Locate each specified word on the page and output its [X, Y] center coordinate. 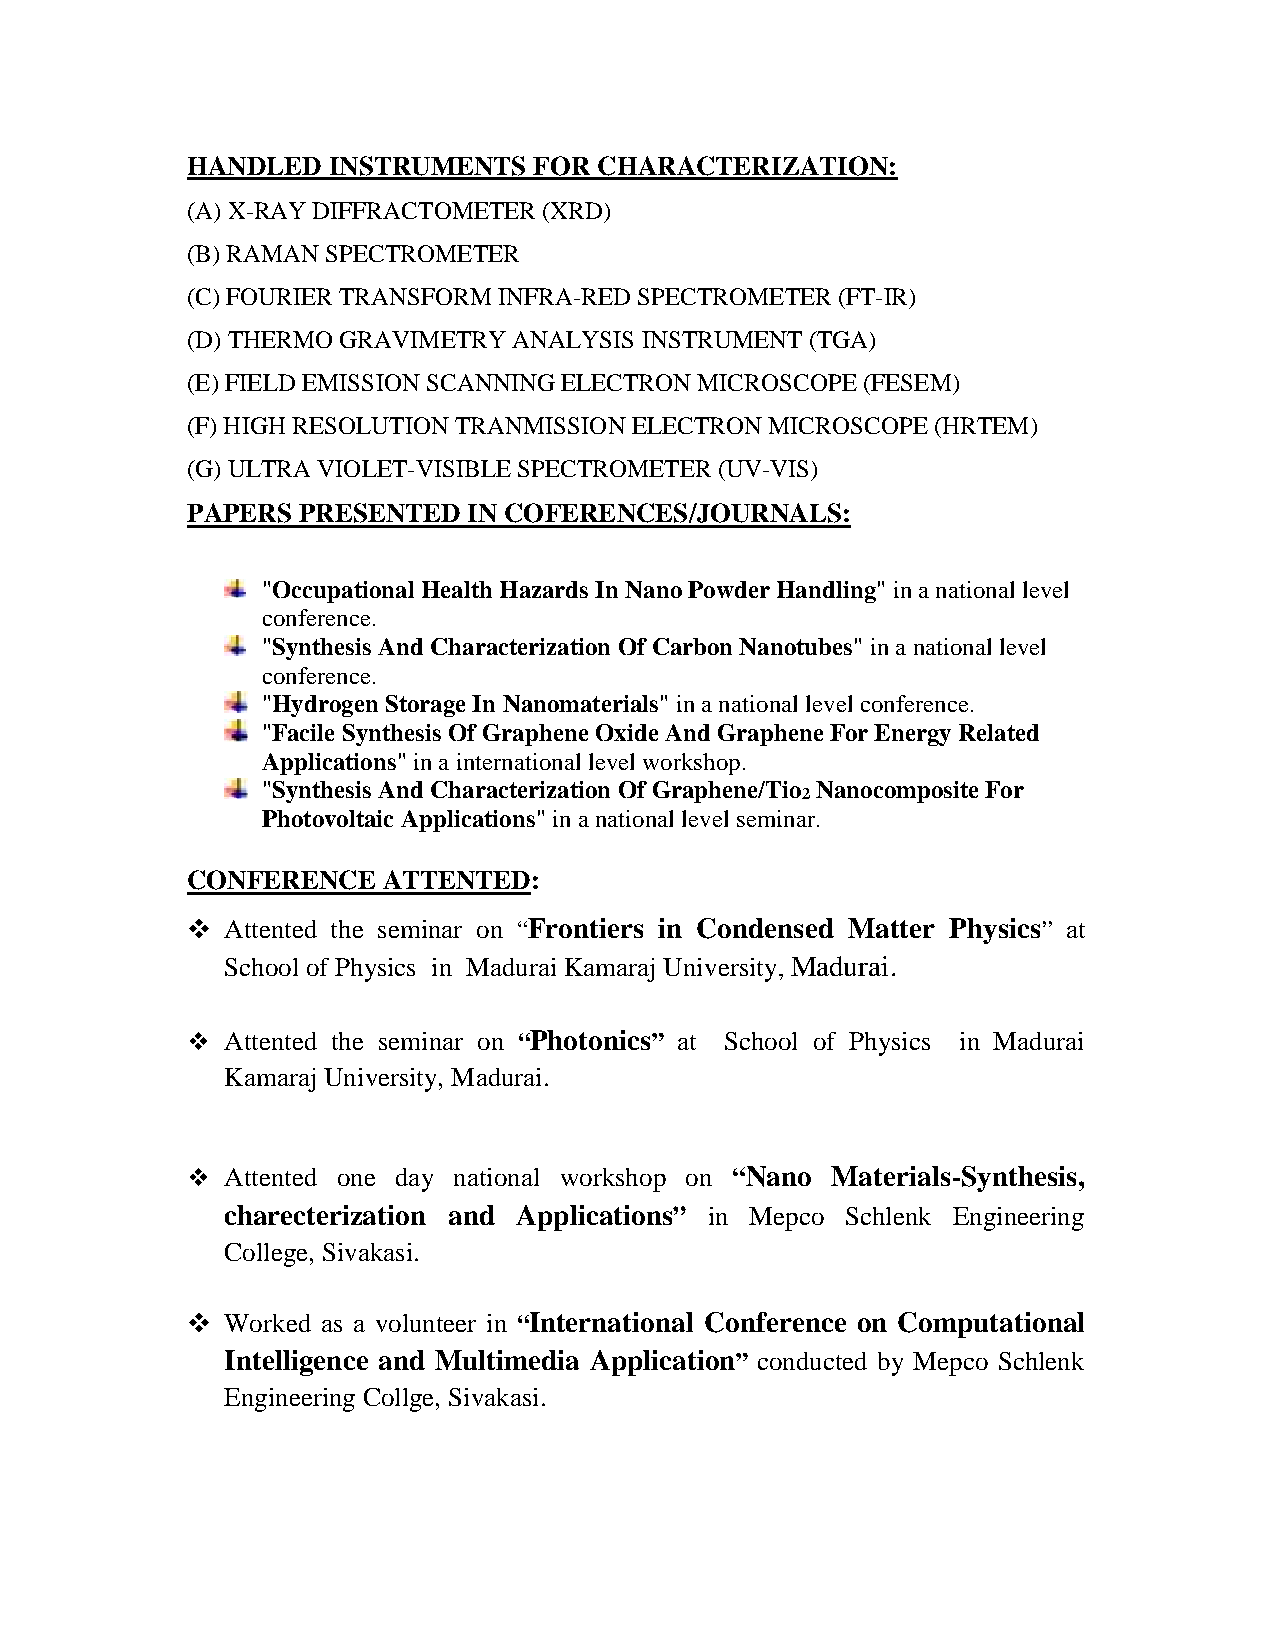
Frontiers [584, 928]
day [414, 1180]
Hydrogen [325, 706]
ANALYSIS [572, 339]
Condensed [765, 928]
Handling [826, 592]
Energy [912, 735]
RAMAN [272, 253]
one [356, 1180]
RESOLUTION [370, 425]
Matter [891, 928]
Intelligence [296, 1363]
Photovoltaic [327, 818]
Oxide [627, 732]
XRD [575, 210]
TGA [841, 339]
